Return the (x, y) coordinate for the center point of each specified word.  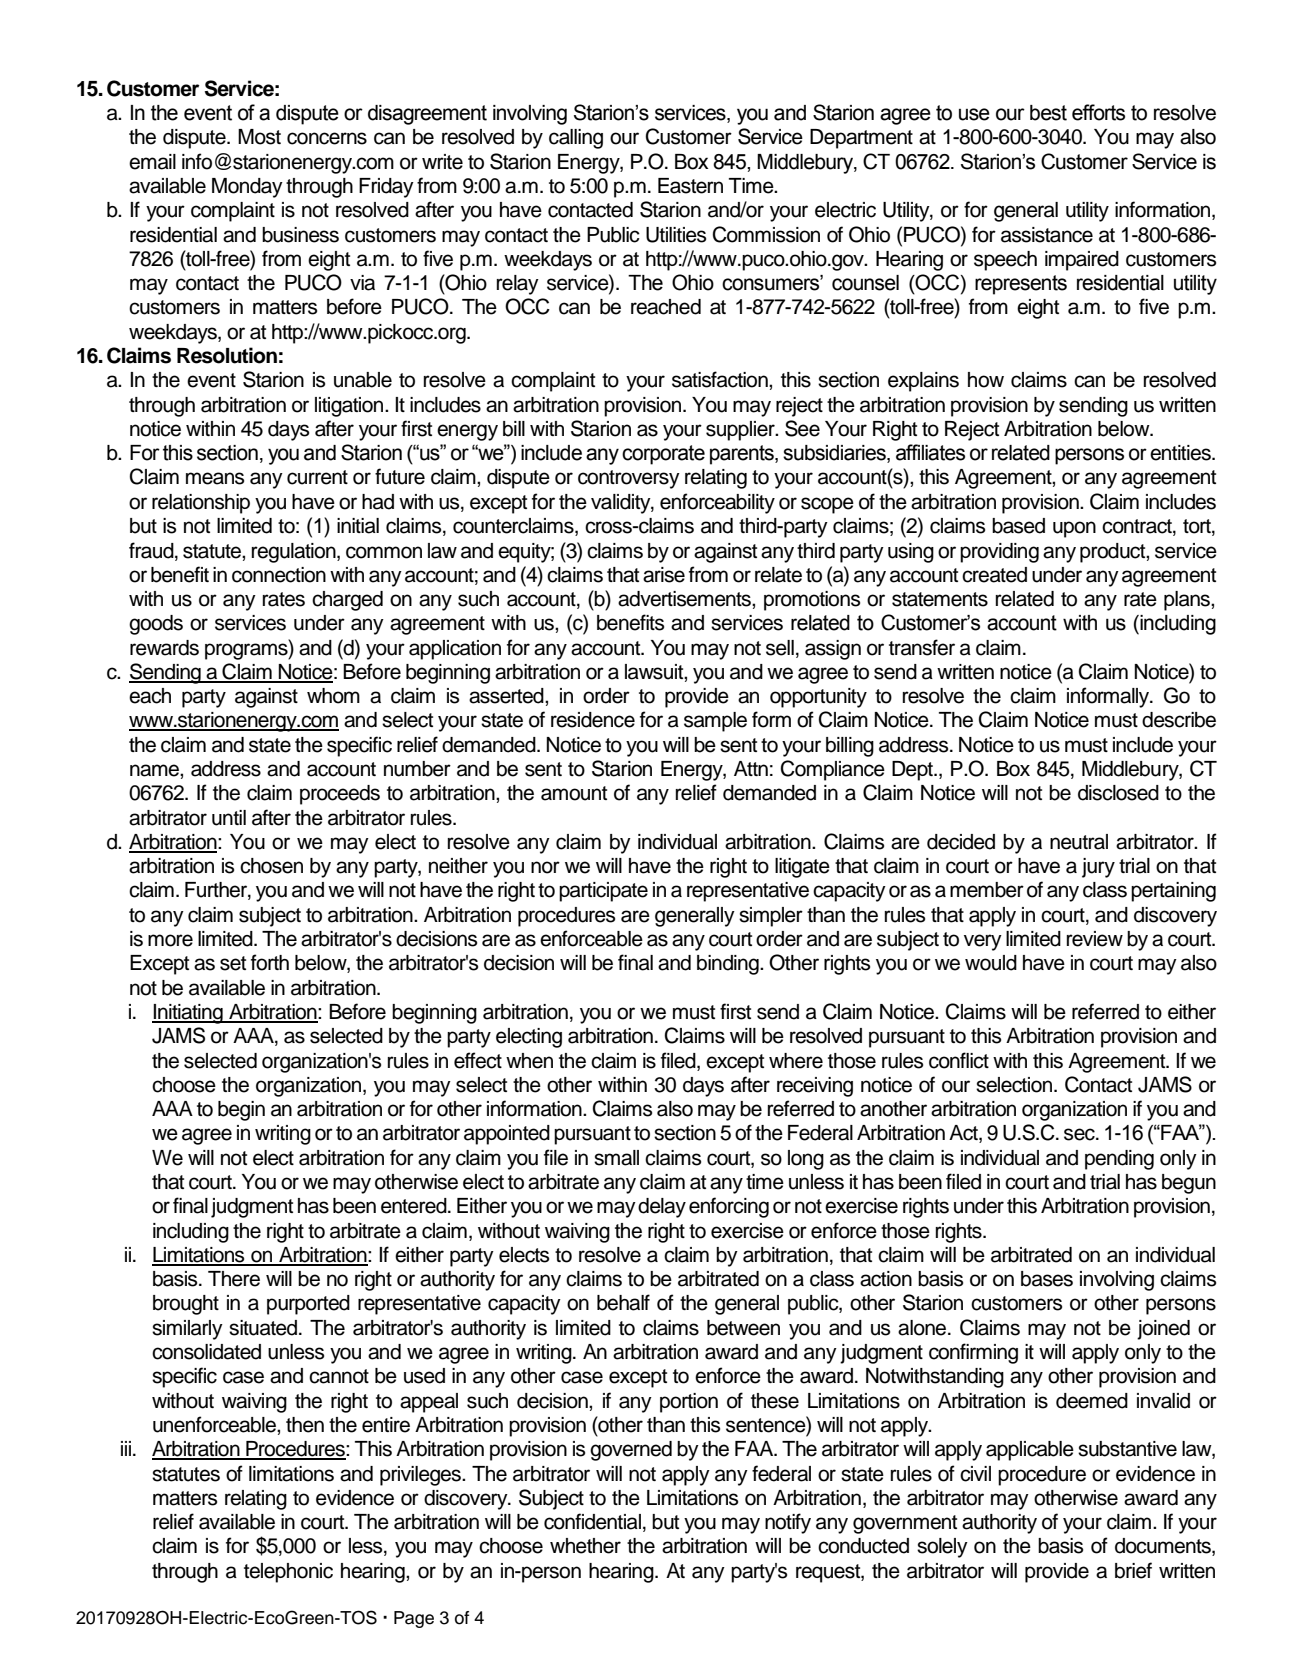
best (1048, 113)
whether (585, 1546)
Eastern (690, 186)
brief (1133, 1570)
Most (259, 137)
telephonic (288, 1573)
